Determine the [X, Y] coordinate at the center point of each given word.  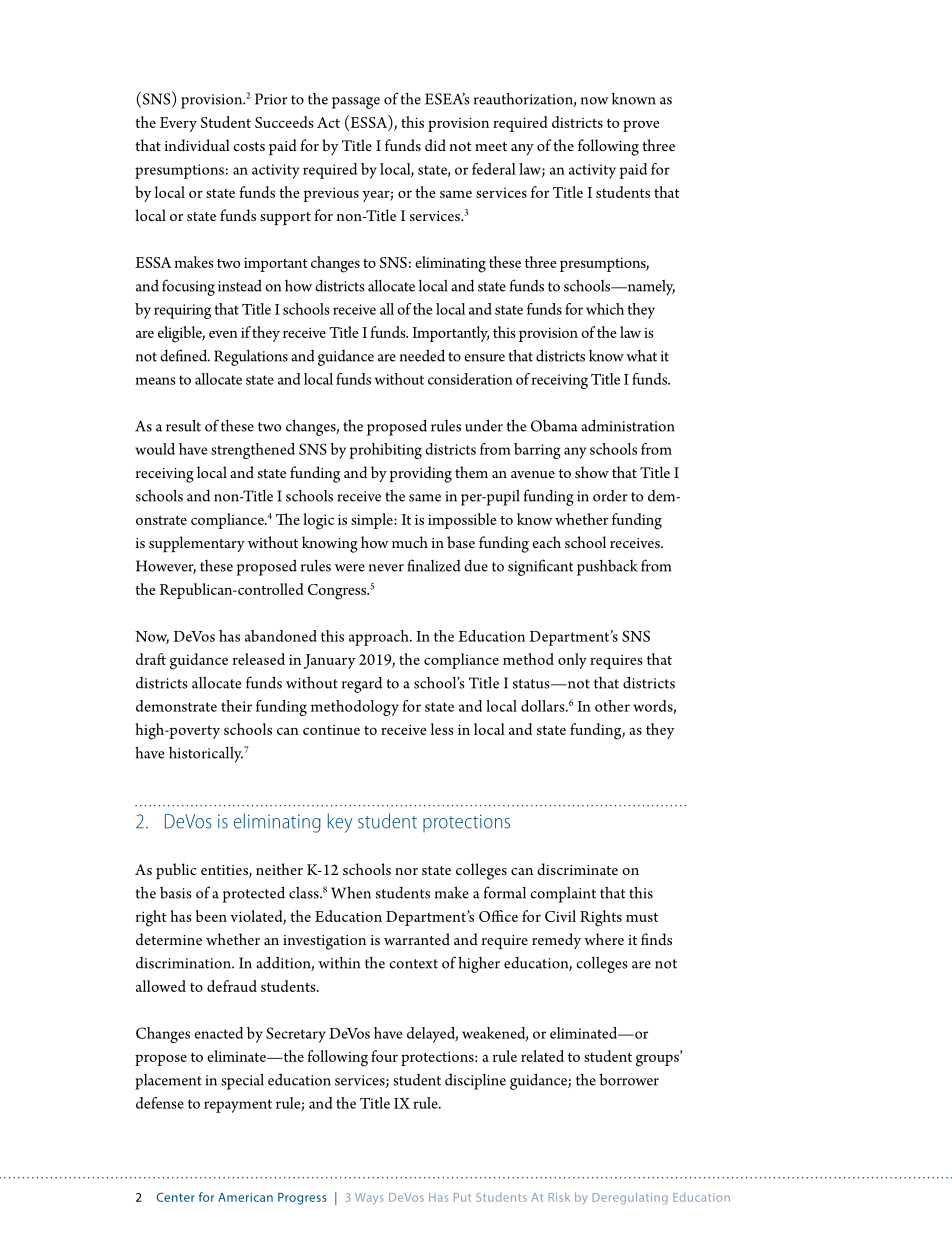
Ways [369, 1198]
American [245, 1197]
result [183, 425]
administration [628, 425]
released [259, 659]
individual [197, 145]
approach [380, 638]
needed [422, 355]
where [604, 939]
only [572, 661]
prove [641, 126]
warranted [417, 939]
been [211, 916]
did [435, 145]
